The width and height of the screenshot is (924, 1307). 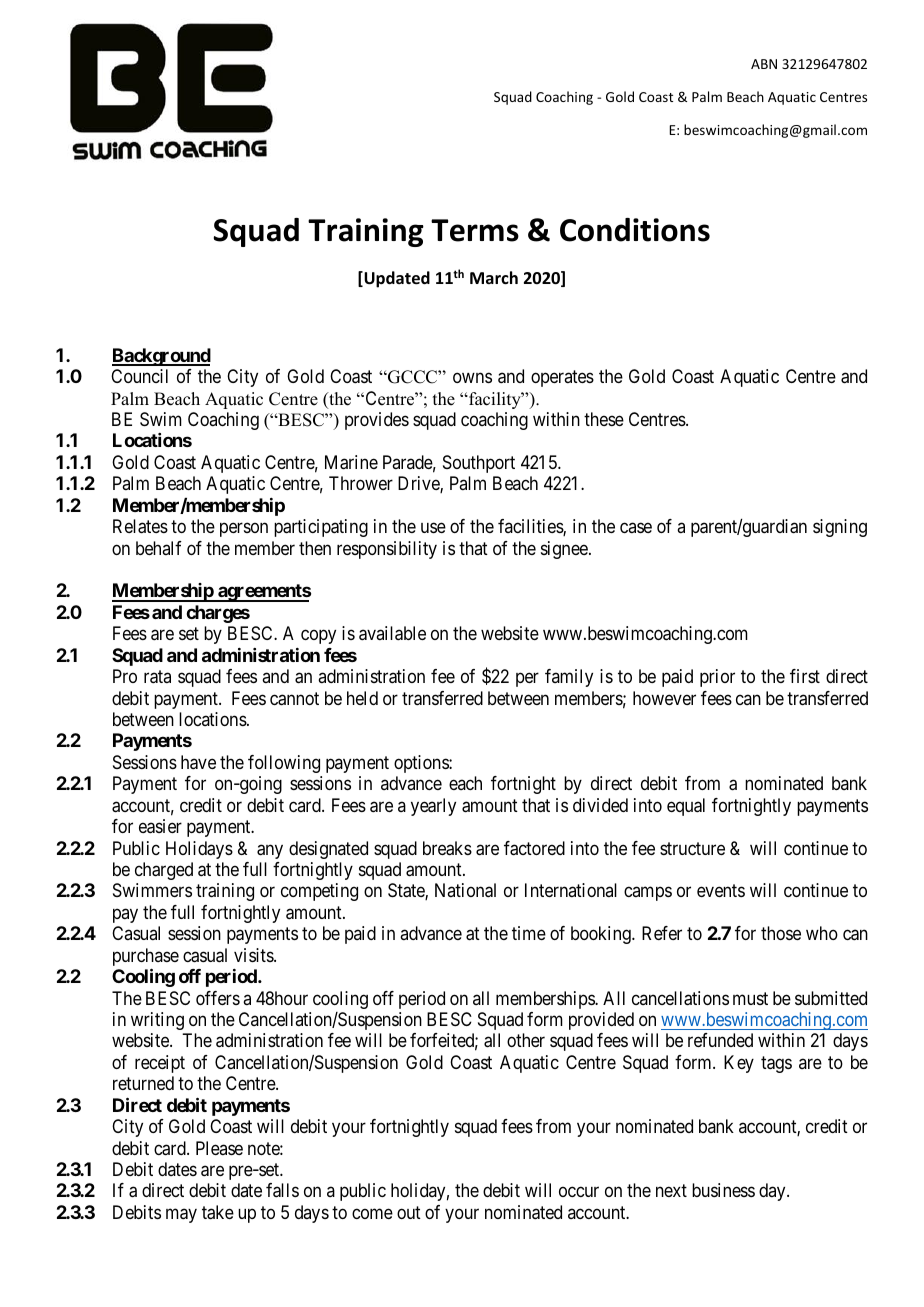 What do you see at coordinates (764, 64) in the screenshot?
I see `ABN` at bounding box center [764, 64].
